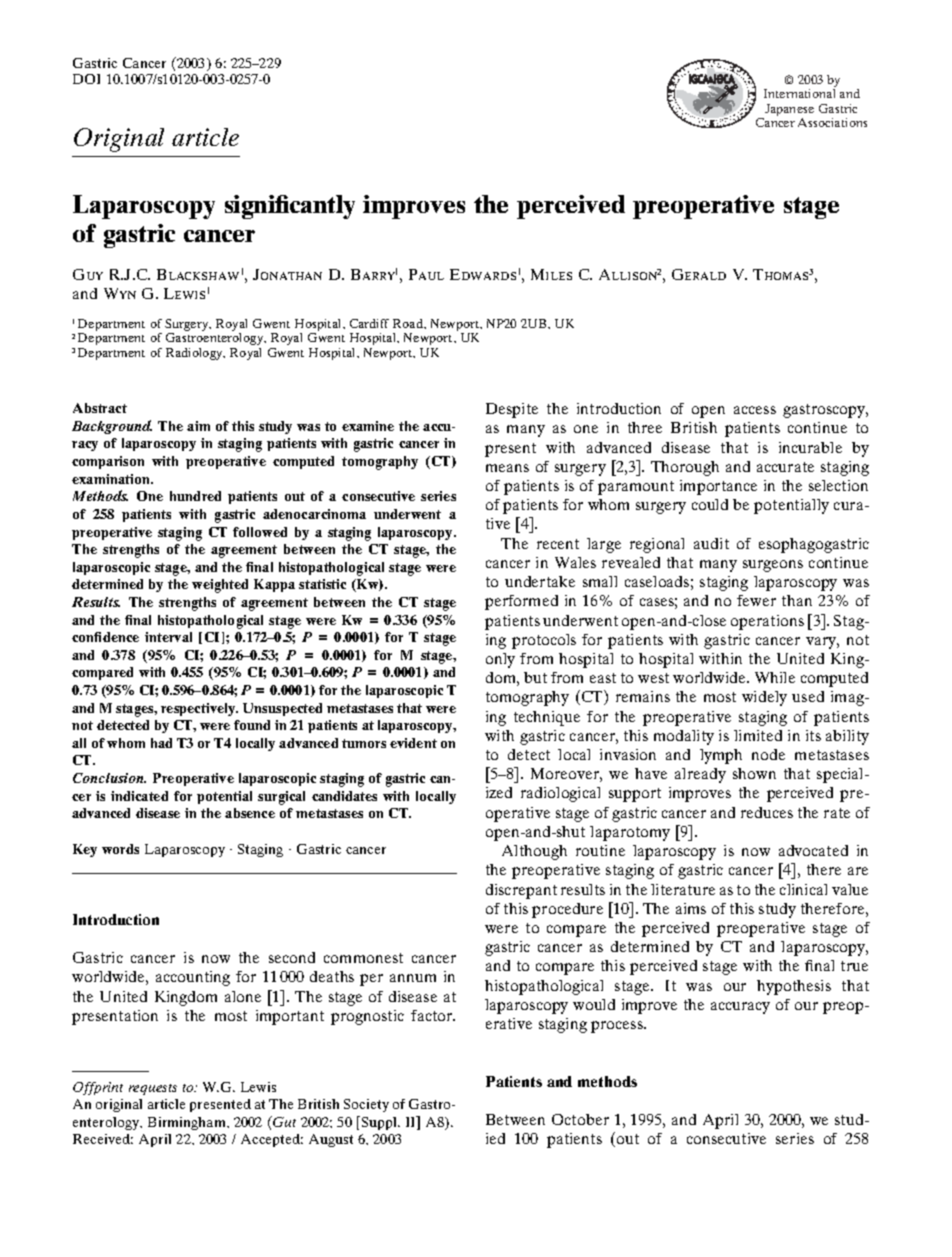 The width and height of the image is (952, 1257). I want to click on performed, so click(521, 602).
